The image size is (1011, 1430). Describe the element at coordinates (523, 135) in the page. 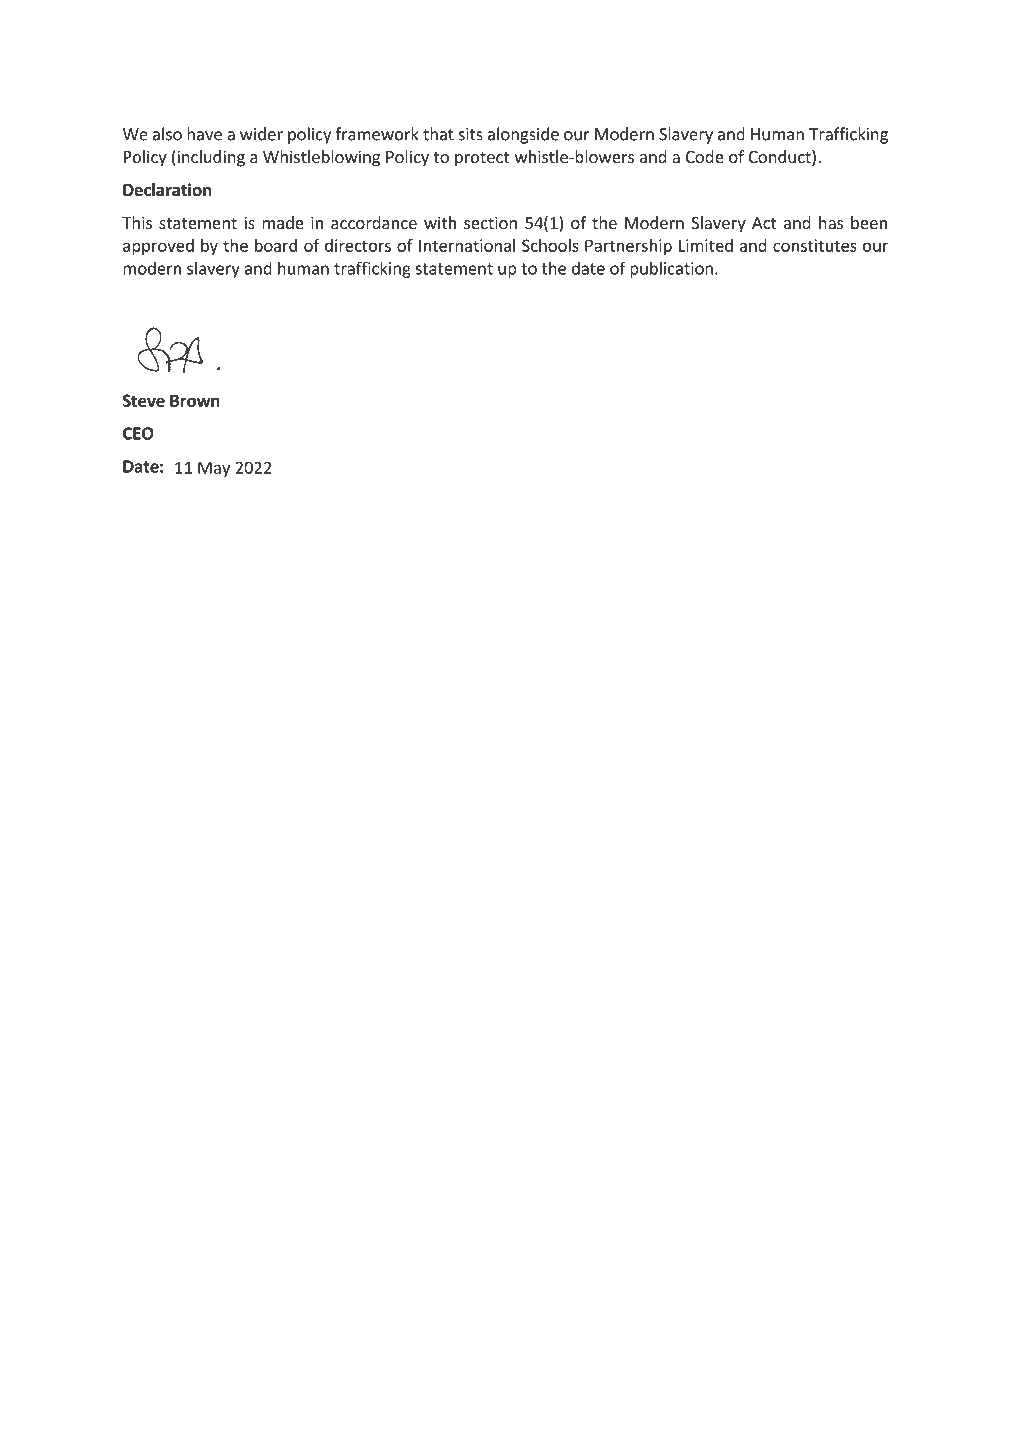

I see `alongside` at that location.
